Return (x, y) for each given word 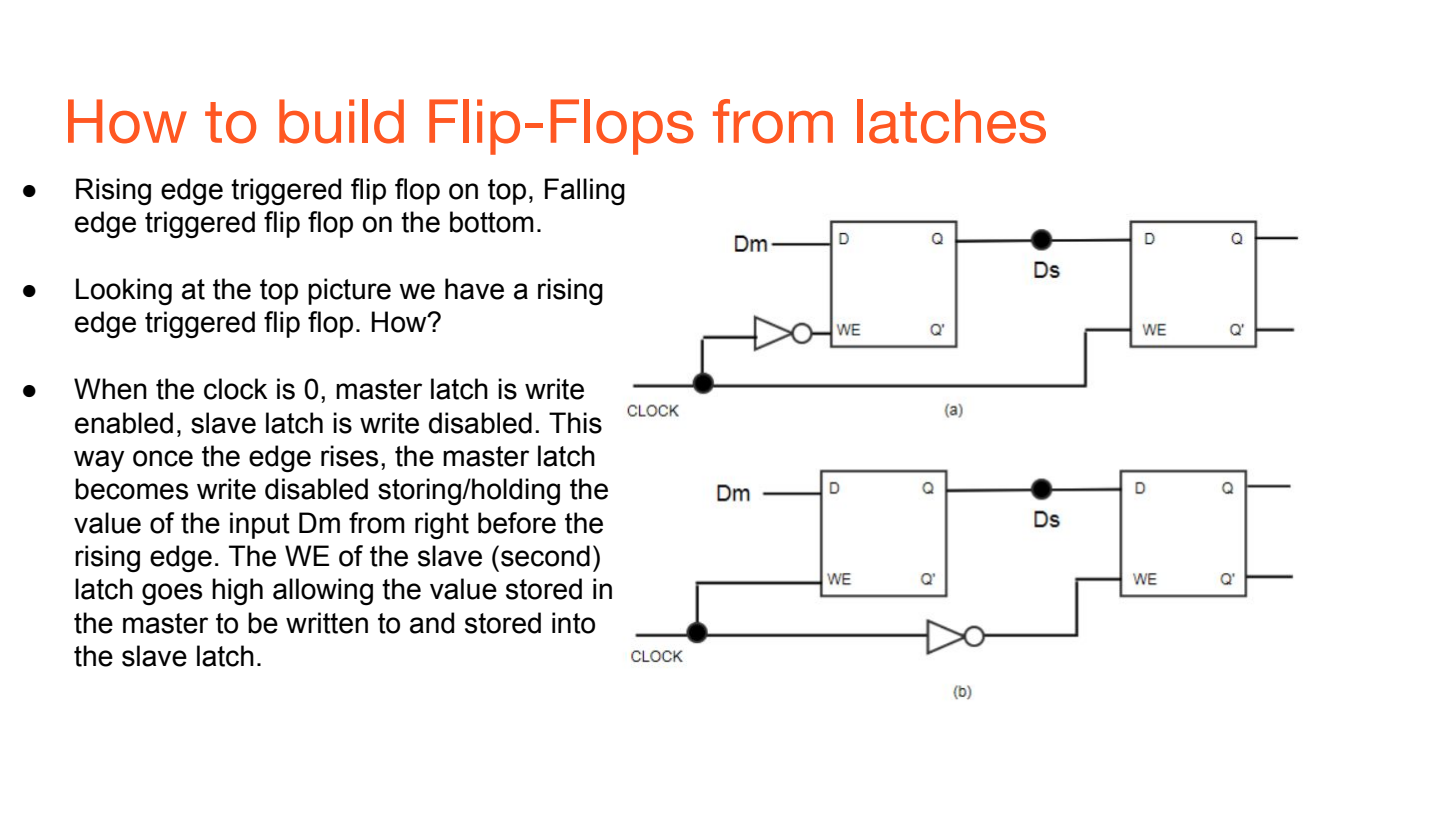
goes (172, 594)
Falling (585, 192)
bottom (492, 222)
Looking (124, 291)
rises (349, 456)
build (341, 121)
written (327, 623)
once (163, 458)
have (474, 289)
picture (349, 291)
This (575, 423)
